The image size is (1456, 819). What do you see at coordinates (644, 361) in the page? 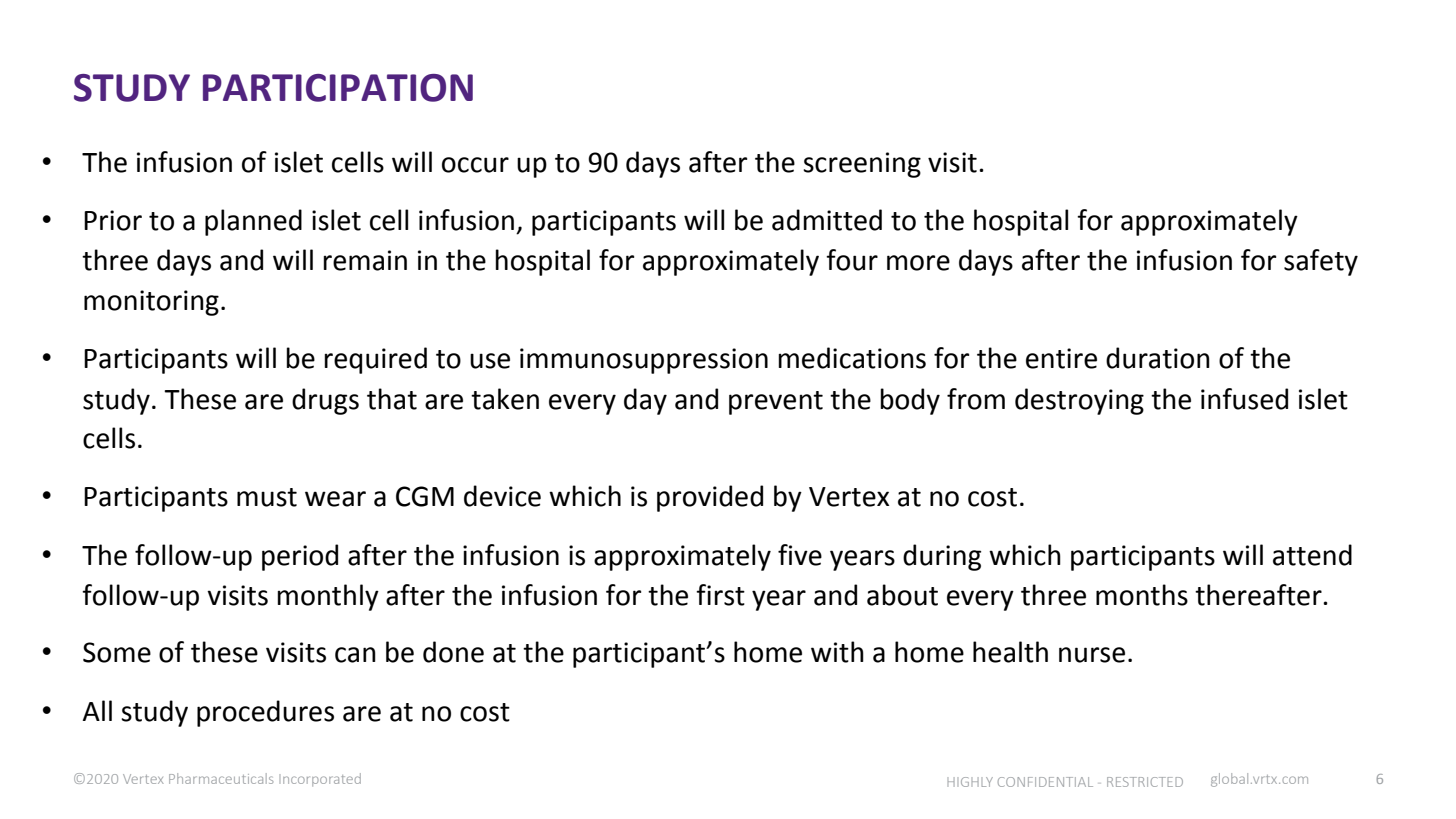
I see `immunosuppression` at bounding box center [644, 361].
